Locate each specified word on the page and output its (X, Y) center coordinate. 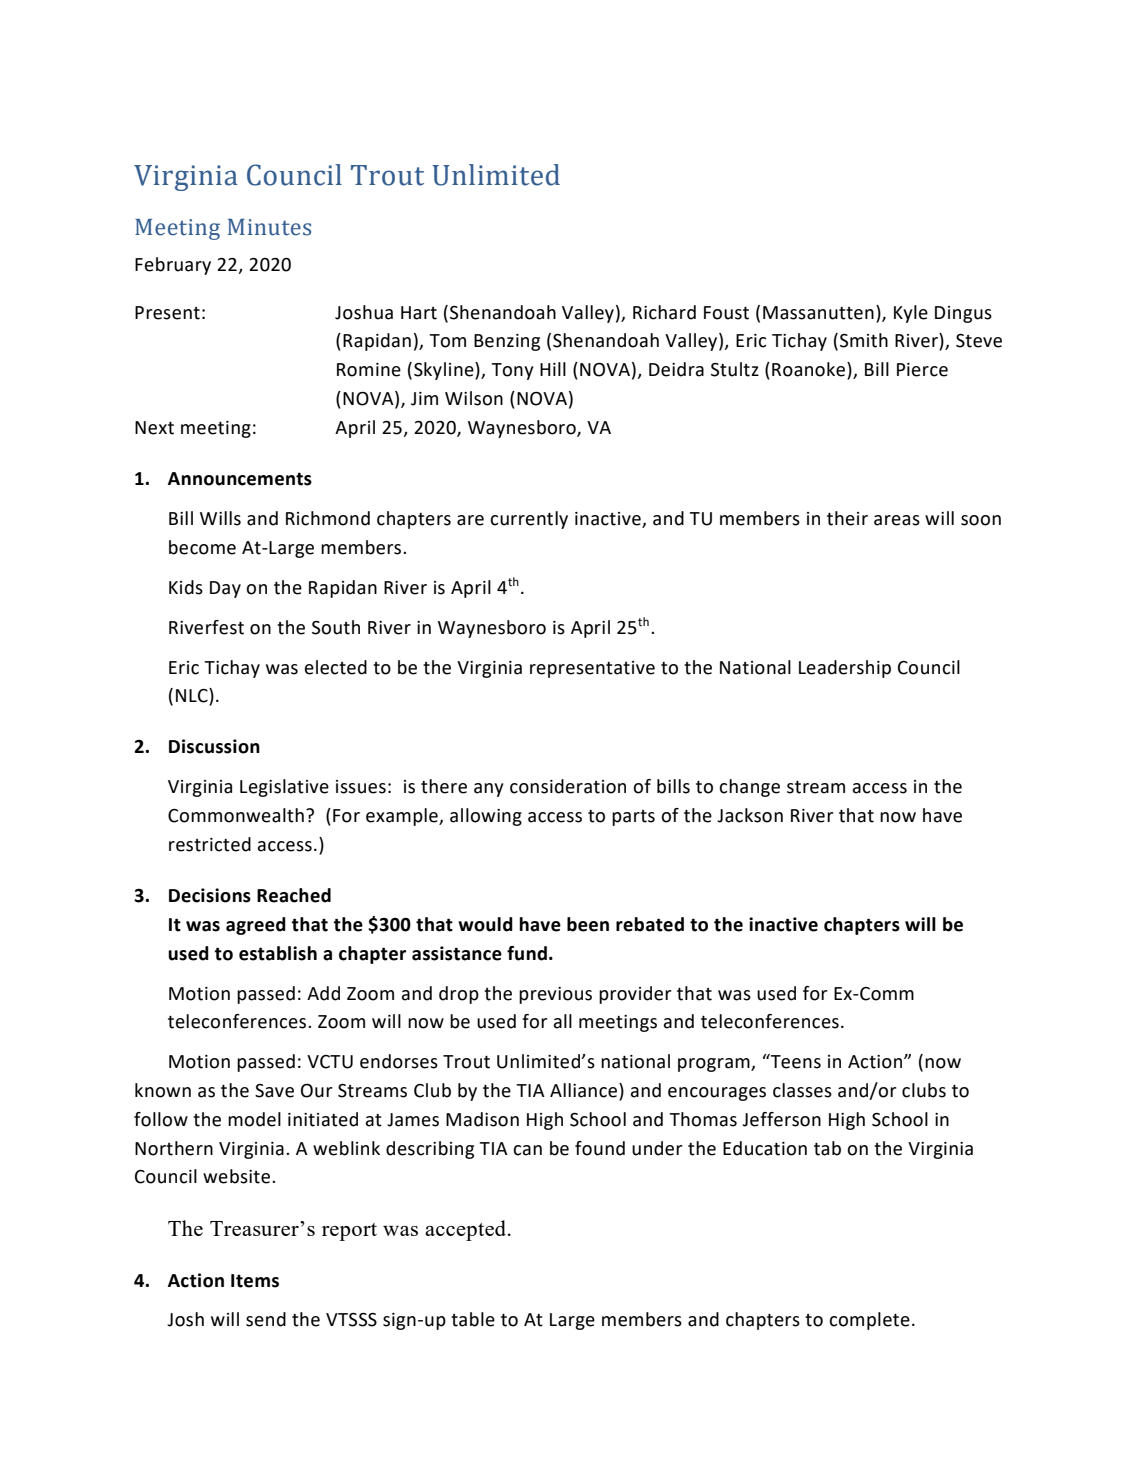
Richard (664, 312)
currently (529, 520)
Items (255, 1281)
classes (802, 1090)
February (173, 266)
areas (897, 520)
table (473, 1319)
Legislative (284, 788)
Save (274, 1091)
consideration (568, 786)
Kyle (911, 314)
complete (869, 1321)
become (202, 547)
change (749, 788)
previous (555, 995)
